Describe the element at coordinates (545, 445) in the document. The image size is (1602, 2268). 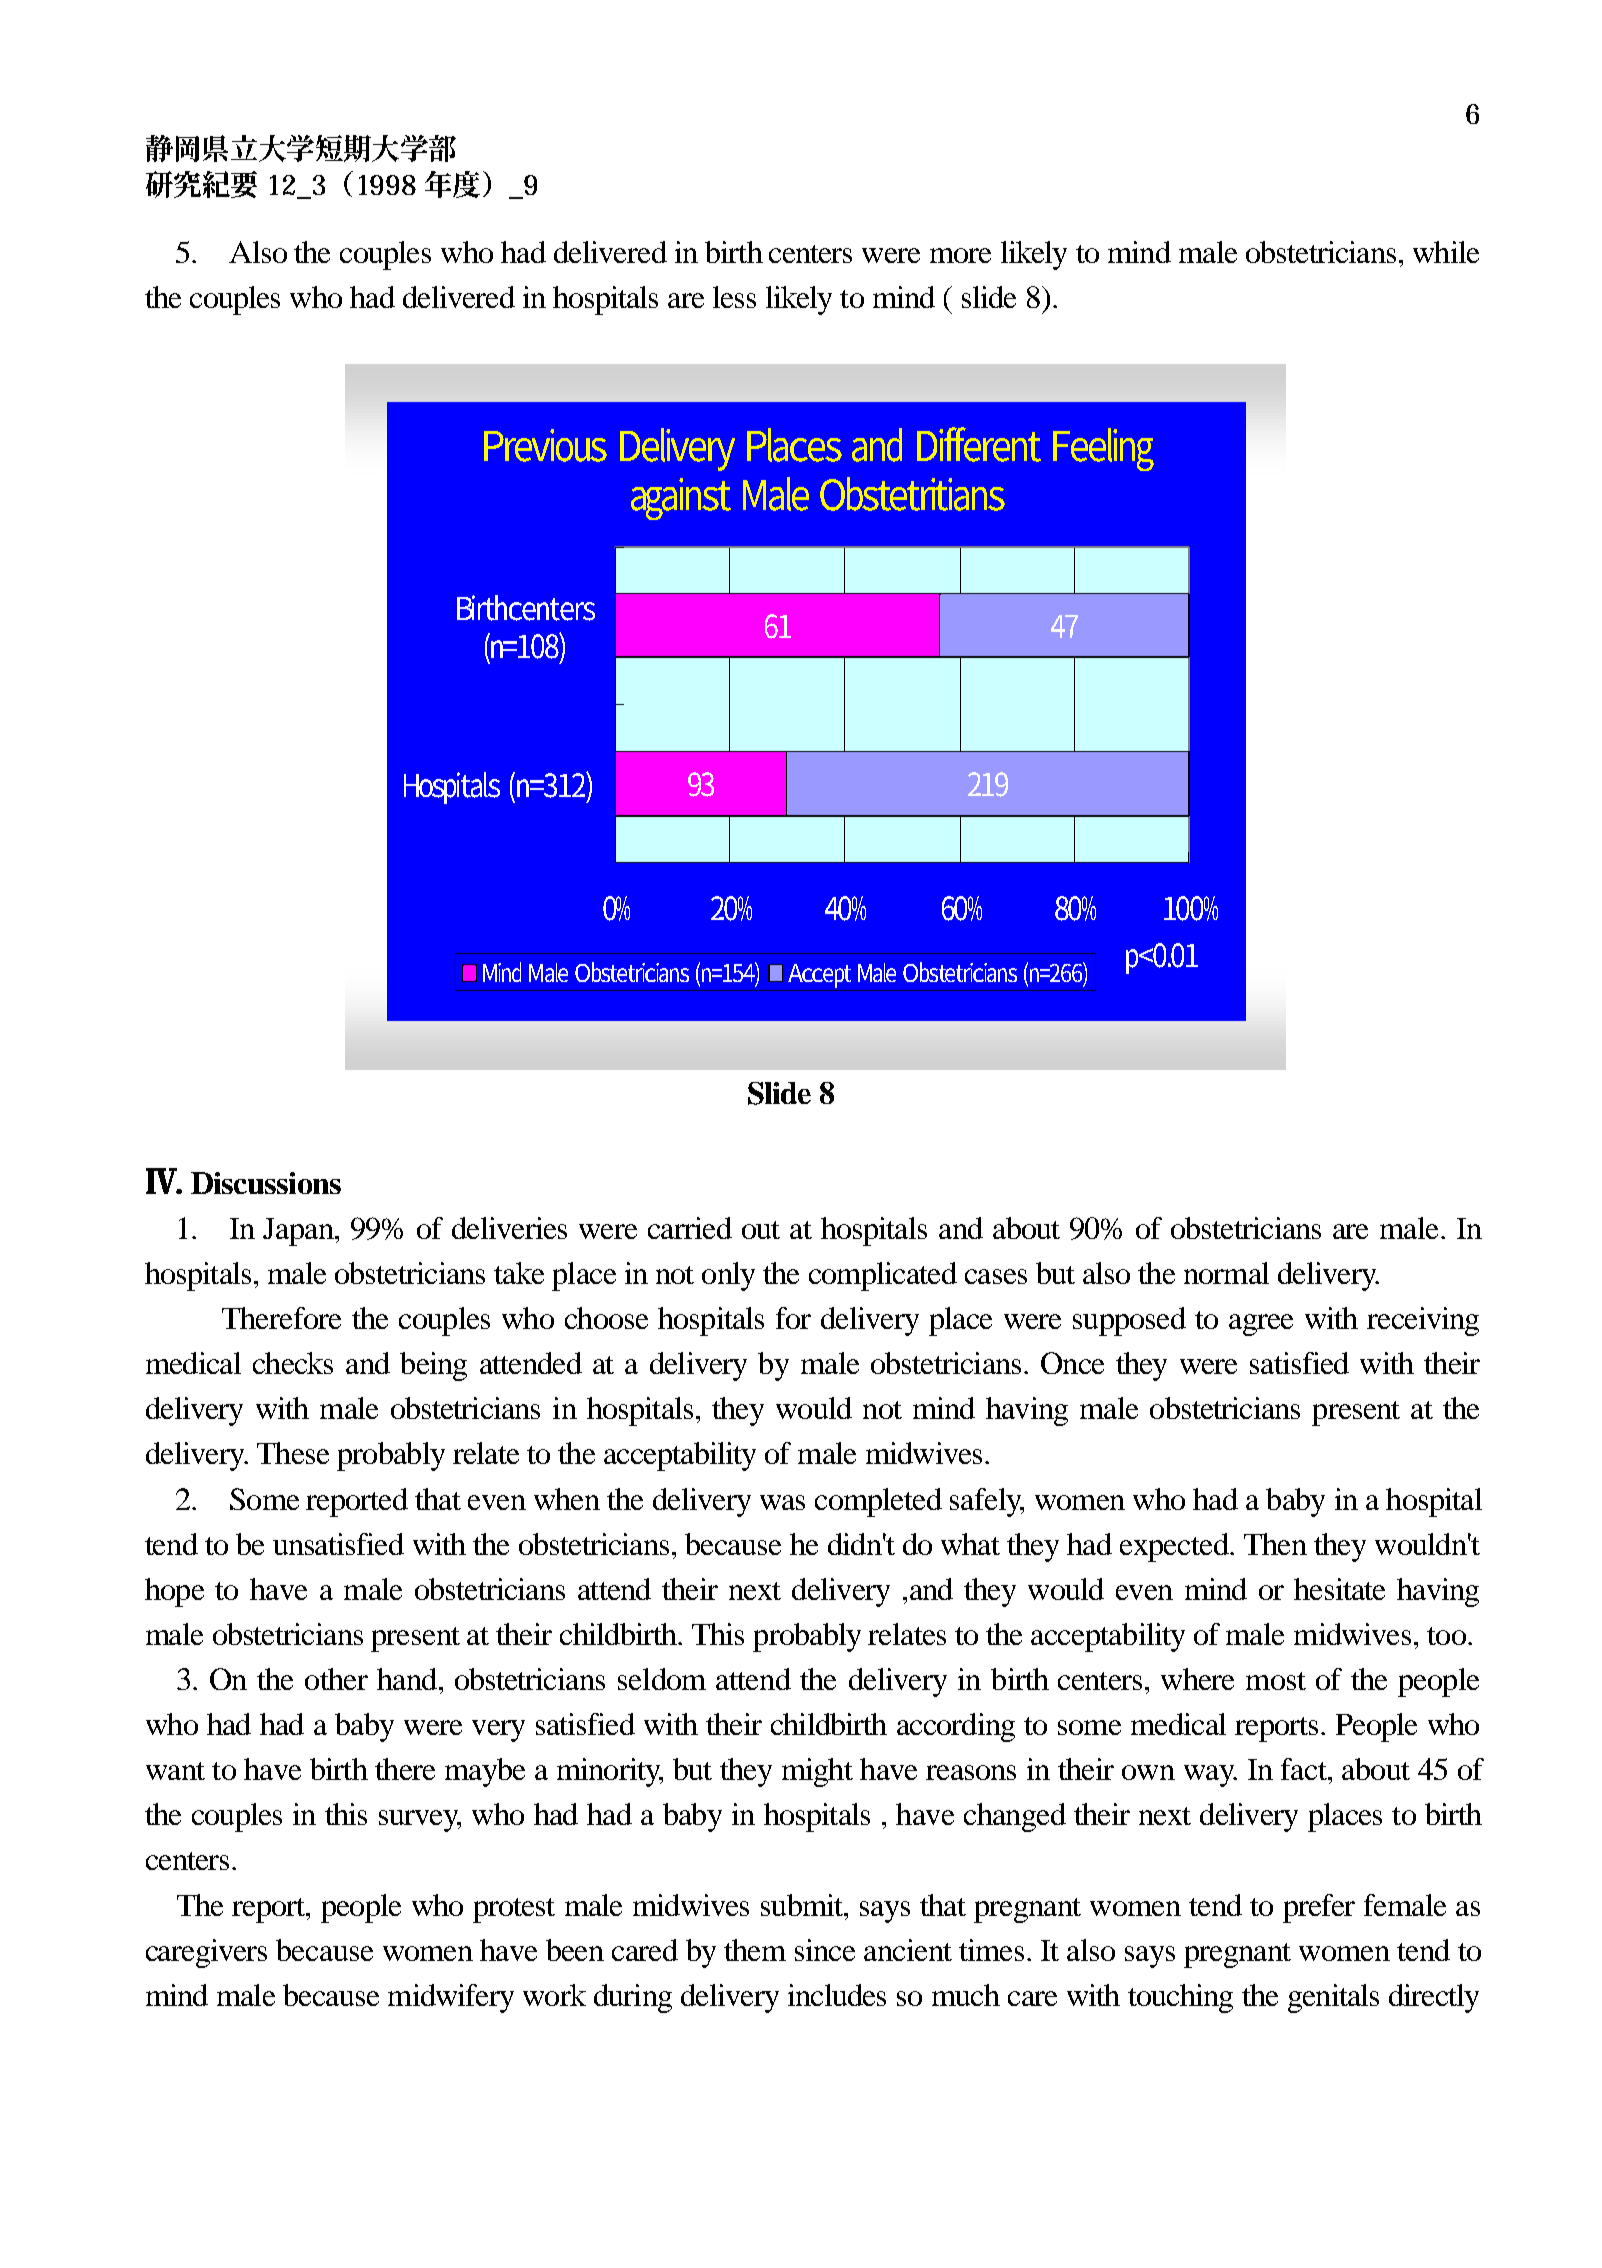
I see `Previous` at that location.
